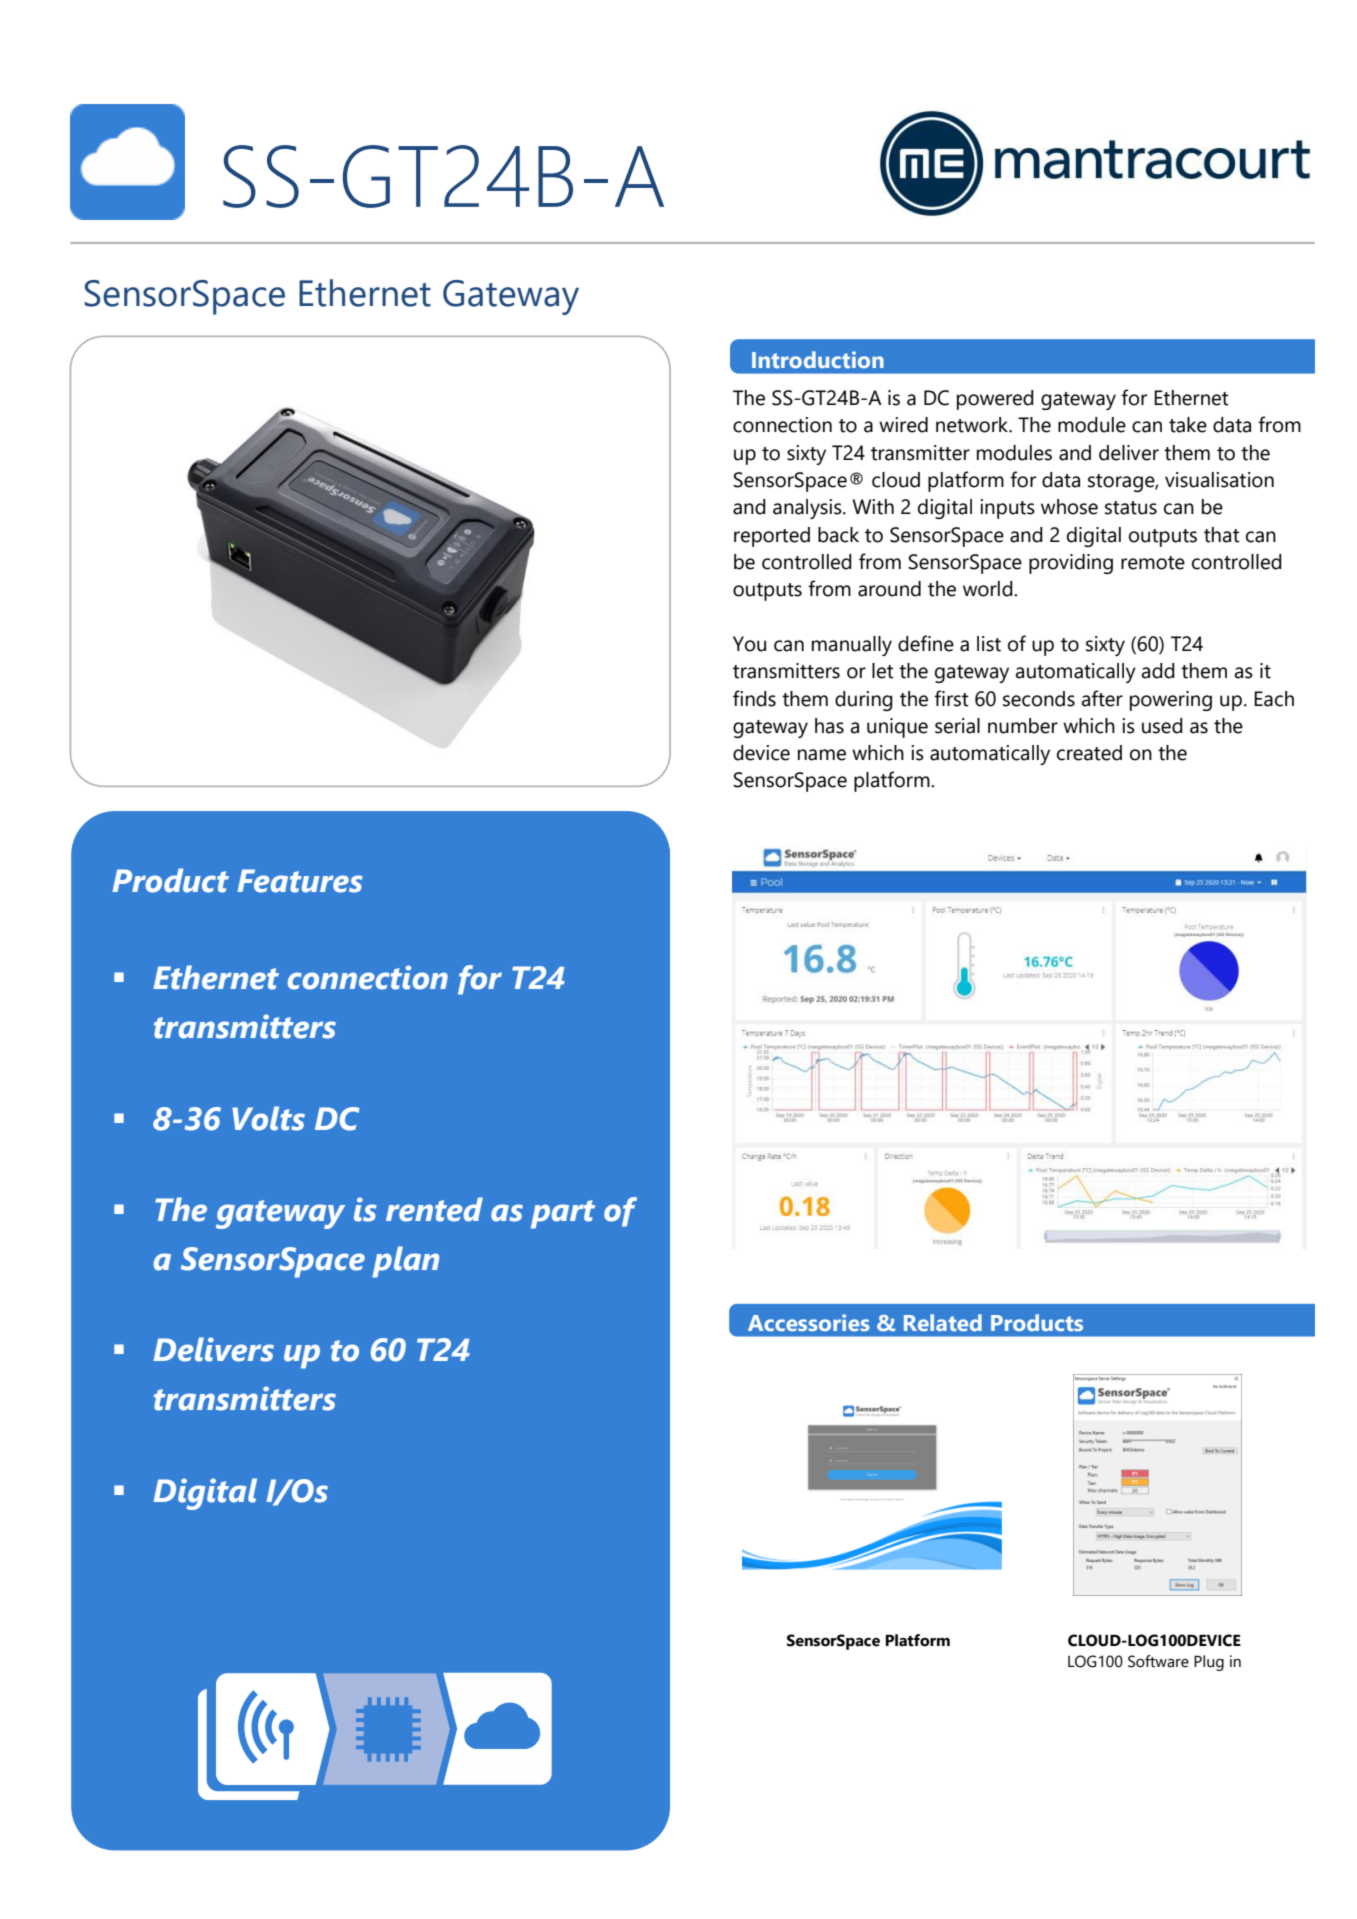 The height and width of the page is (1919, 1357). What do you see at coordinates (809, 1322) in the page?
I see `Accessories` at bounding box center [809, 1322].
